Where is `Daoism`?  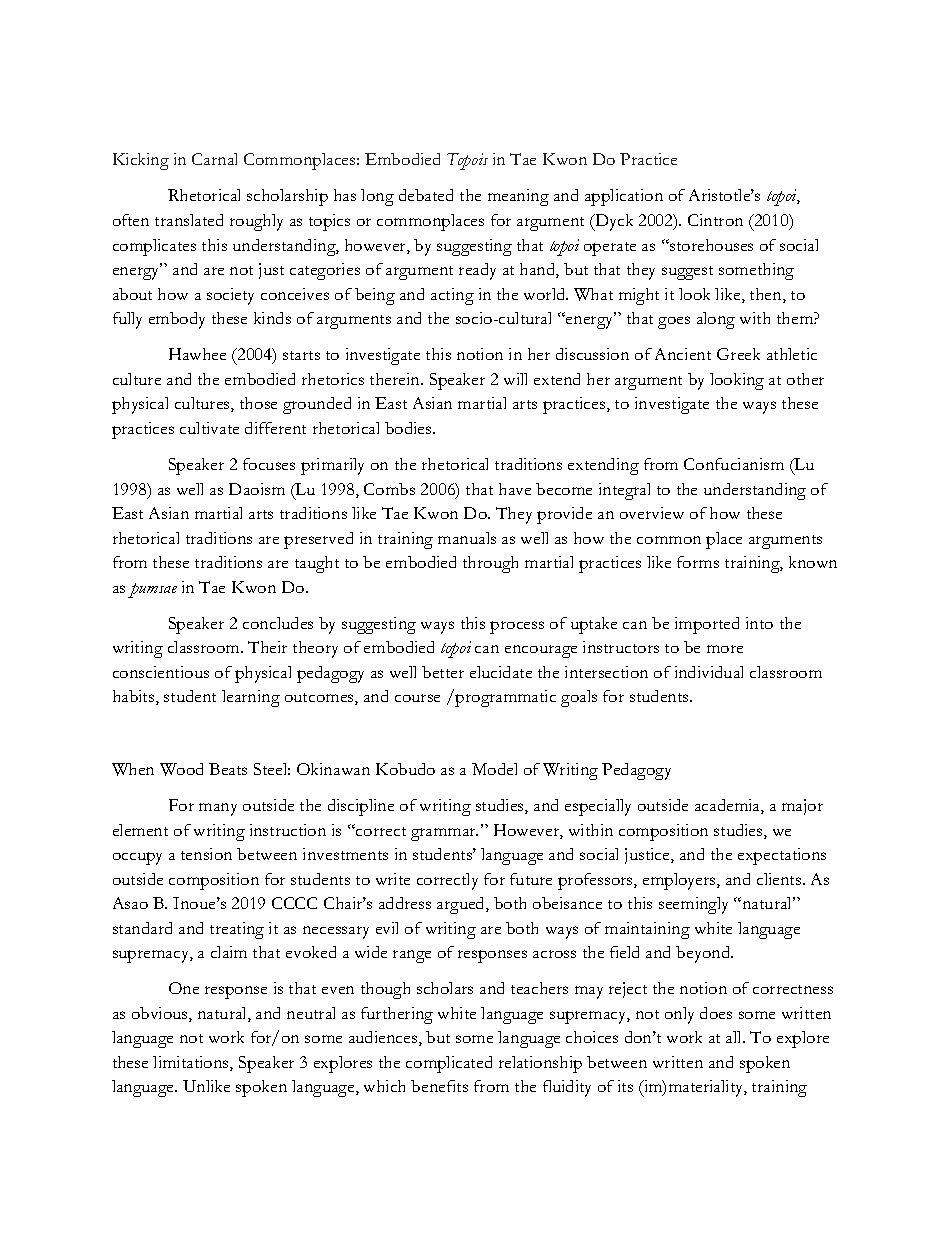
Daoism is located at coordinates (257, 489).
